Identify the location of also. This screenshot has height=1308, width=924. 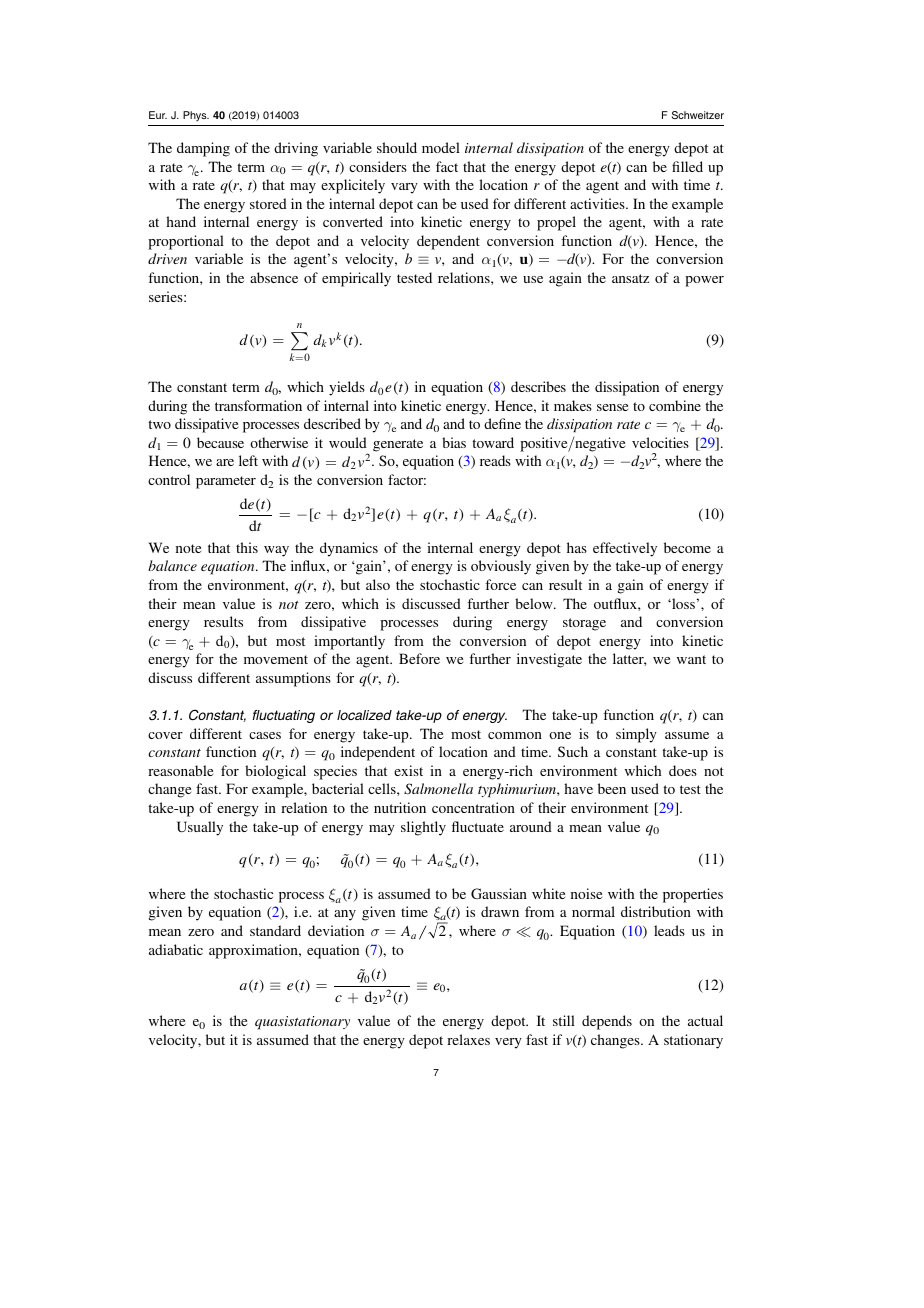
(378, 584).
